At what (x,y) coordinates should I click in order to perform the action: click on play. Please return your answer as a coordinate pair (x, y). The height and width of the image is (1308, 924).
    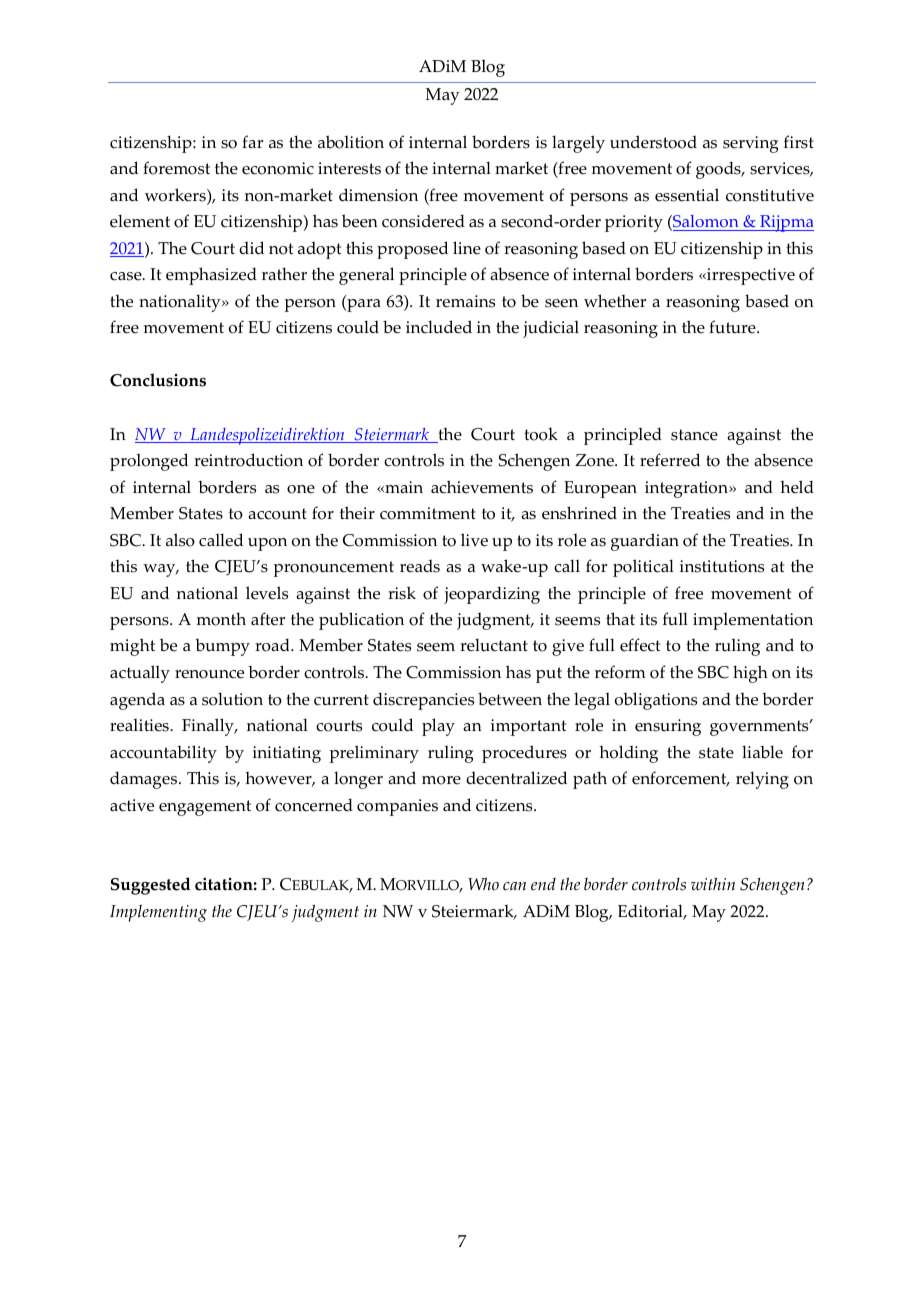
    Looking at the image, I should click on (438, 727).
